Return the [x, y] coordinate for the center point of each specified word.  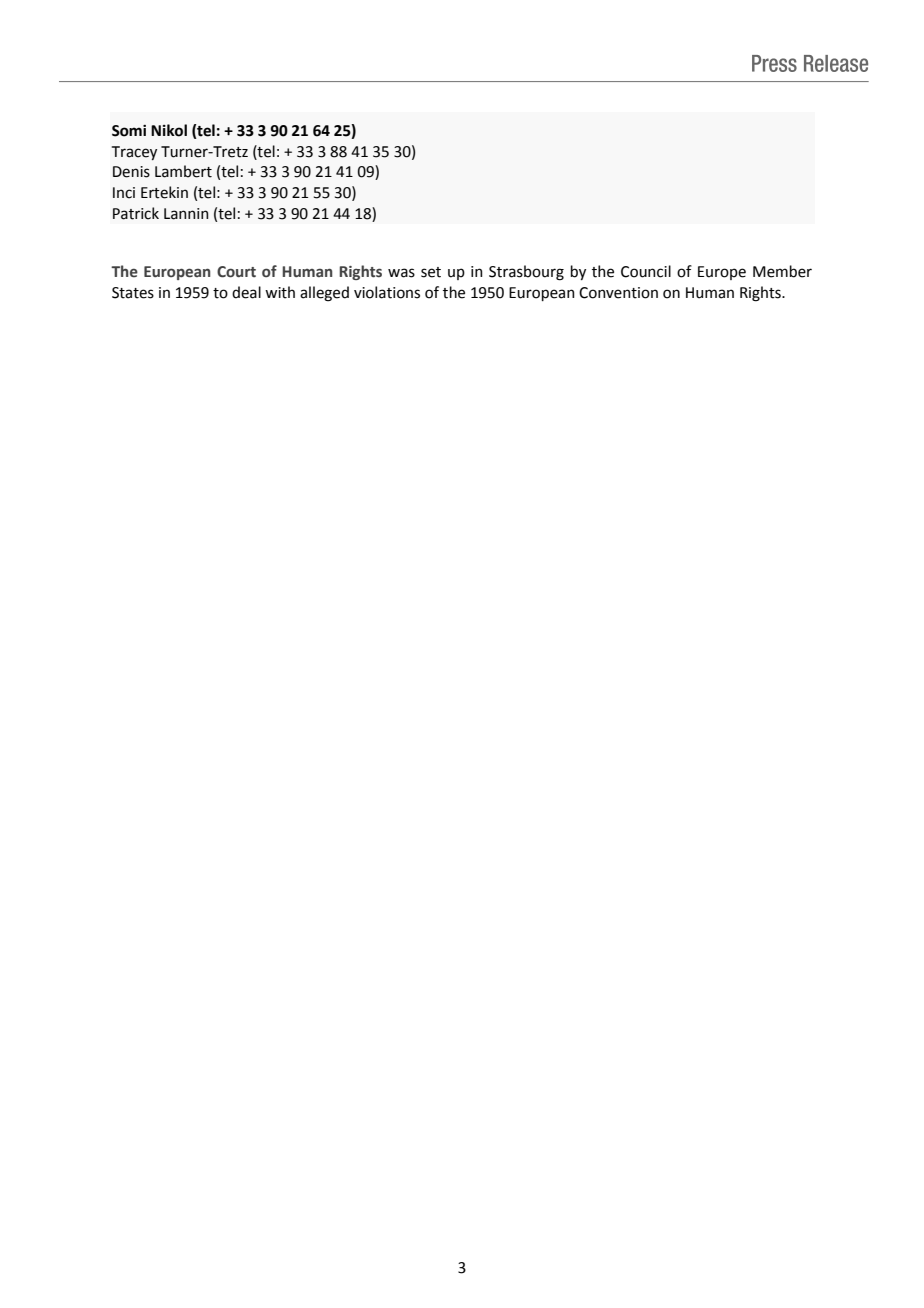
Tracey [134, 153]
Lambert [183, 171]
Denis [131, 172]
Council [646, 271]
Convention [618, 293]
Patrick [136, 213]
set [431, 272]
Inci [124, 193]
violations [387, 292]
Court [236, 272]
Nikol [169, 130]
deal [246, 292]
